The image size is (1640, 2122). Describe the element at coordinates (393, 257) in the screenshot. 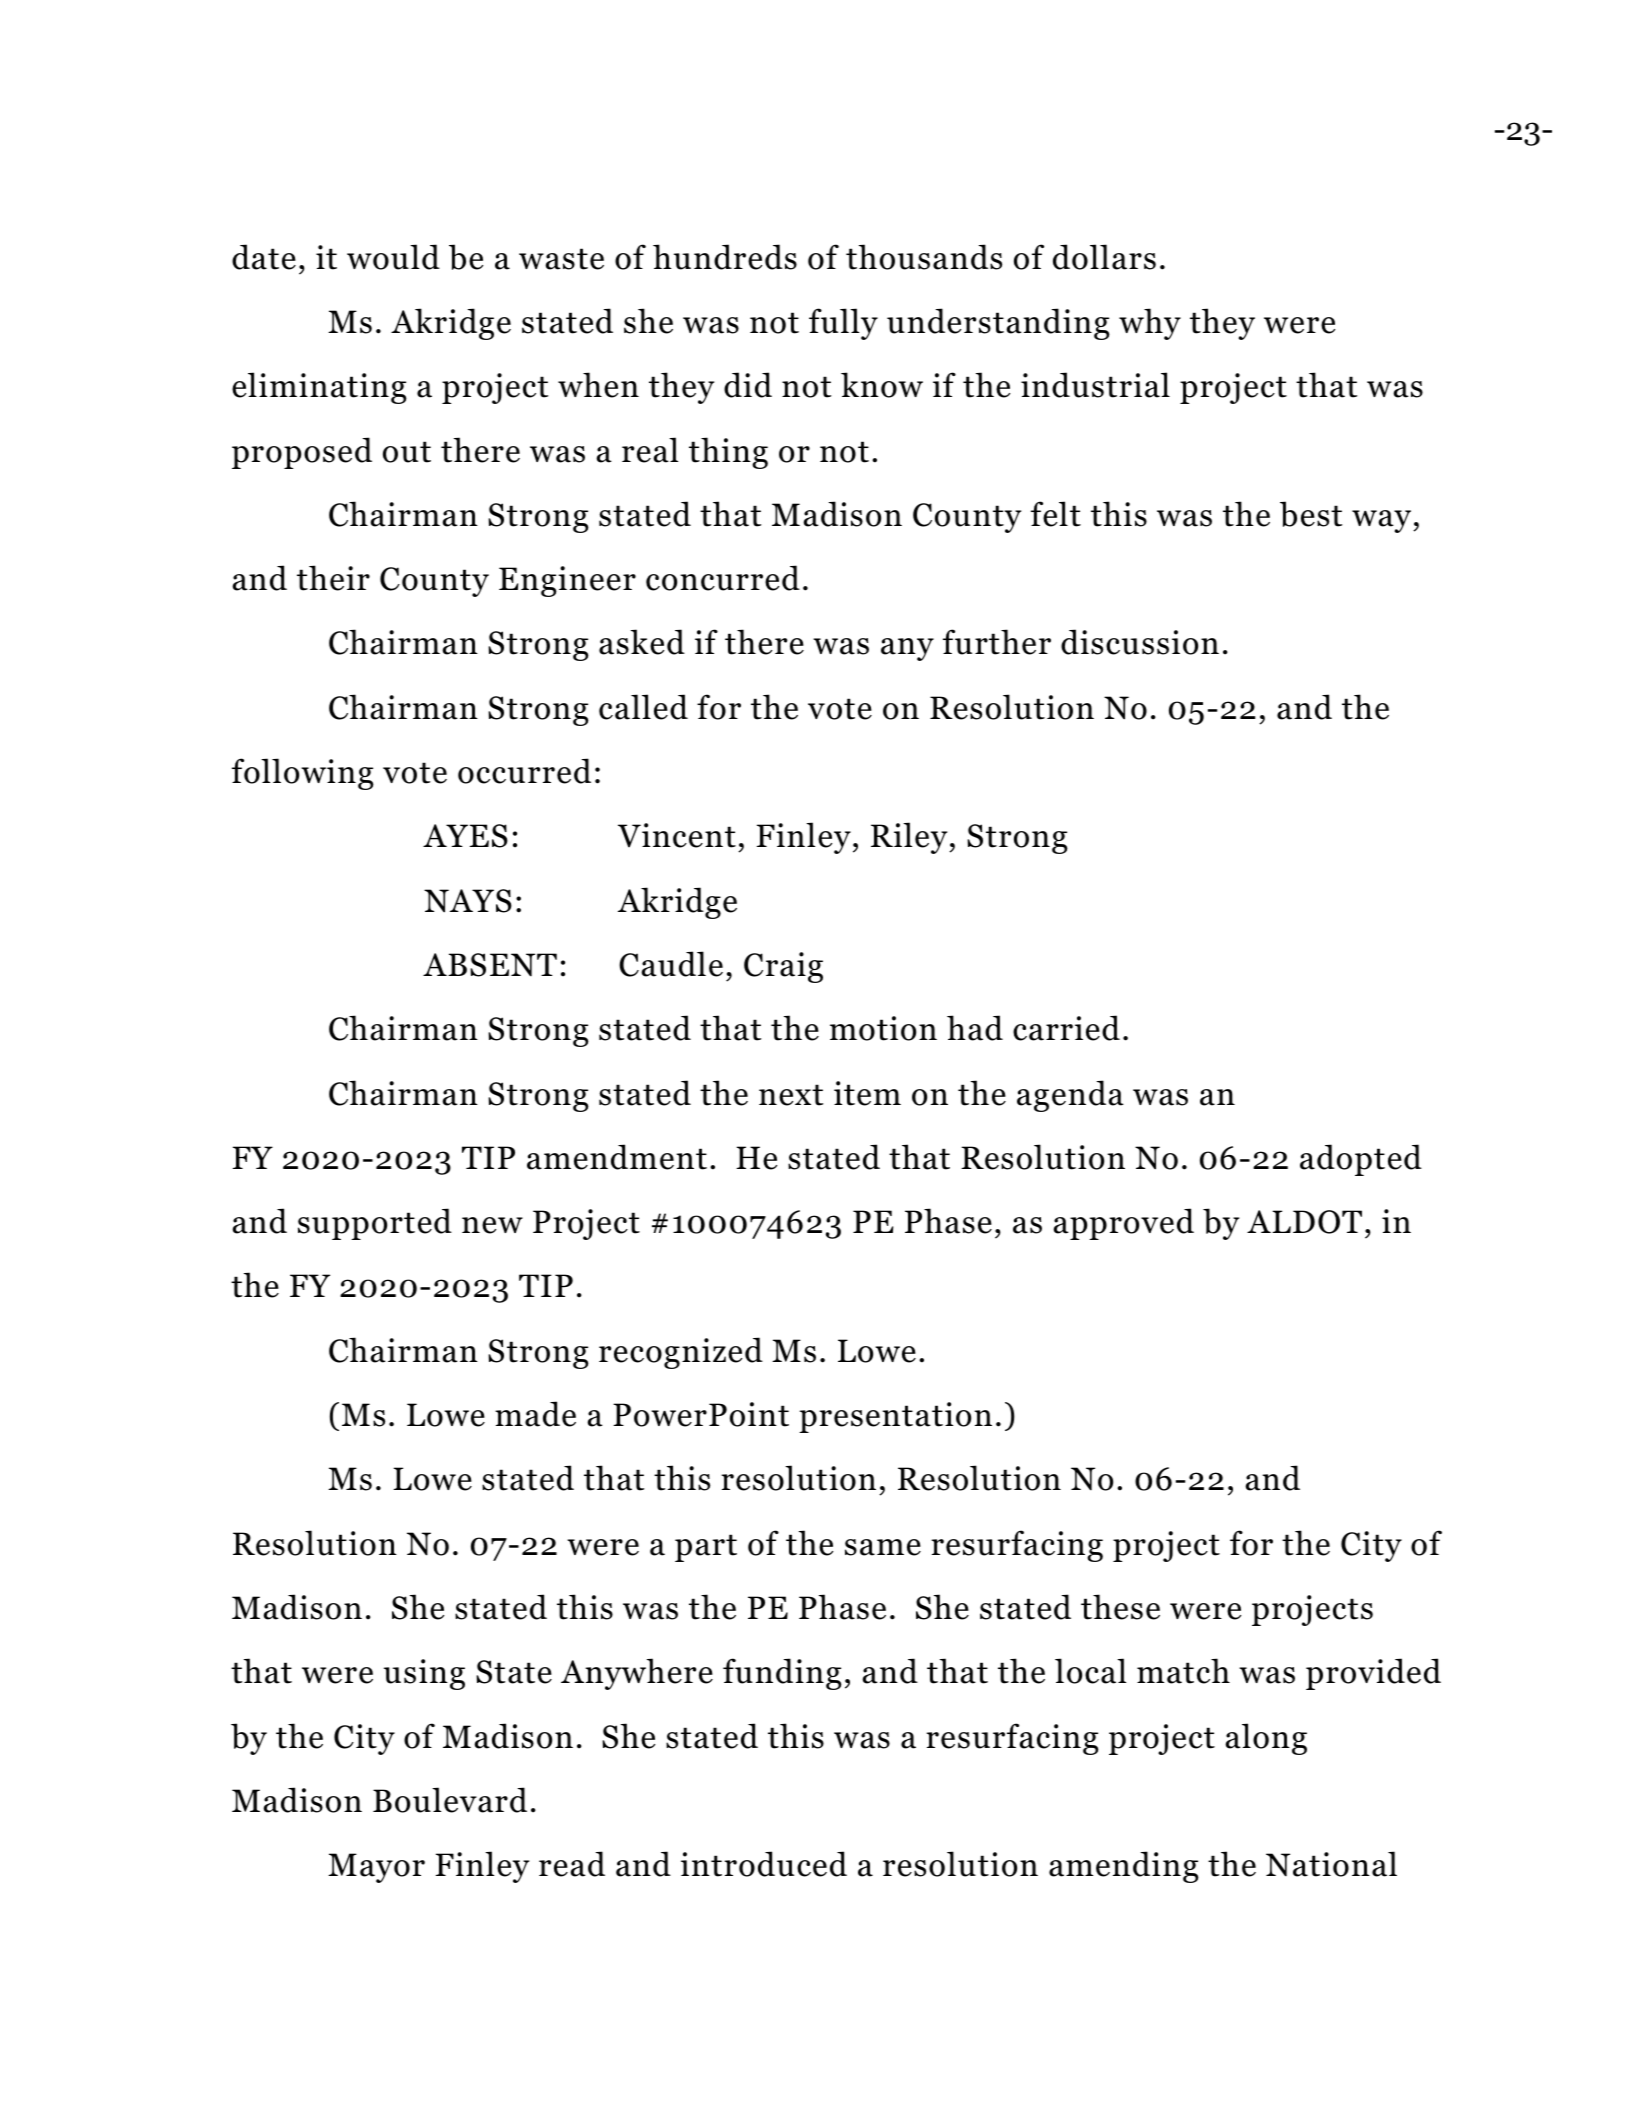

I see `would` at that location.
